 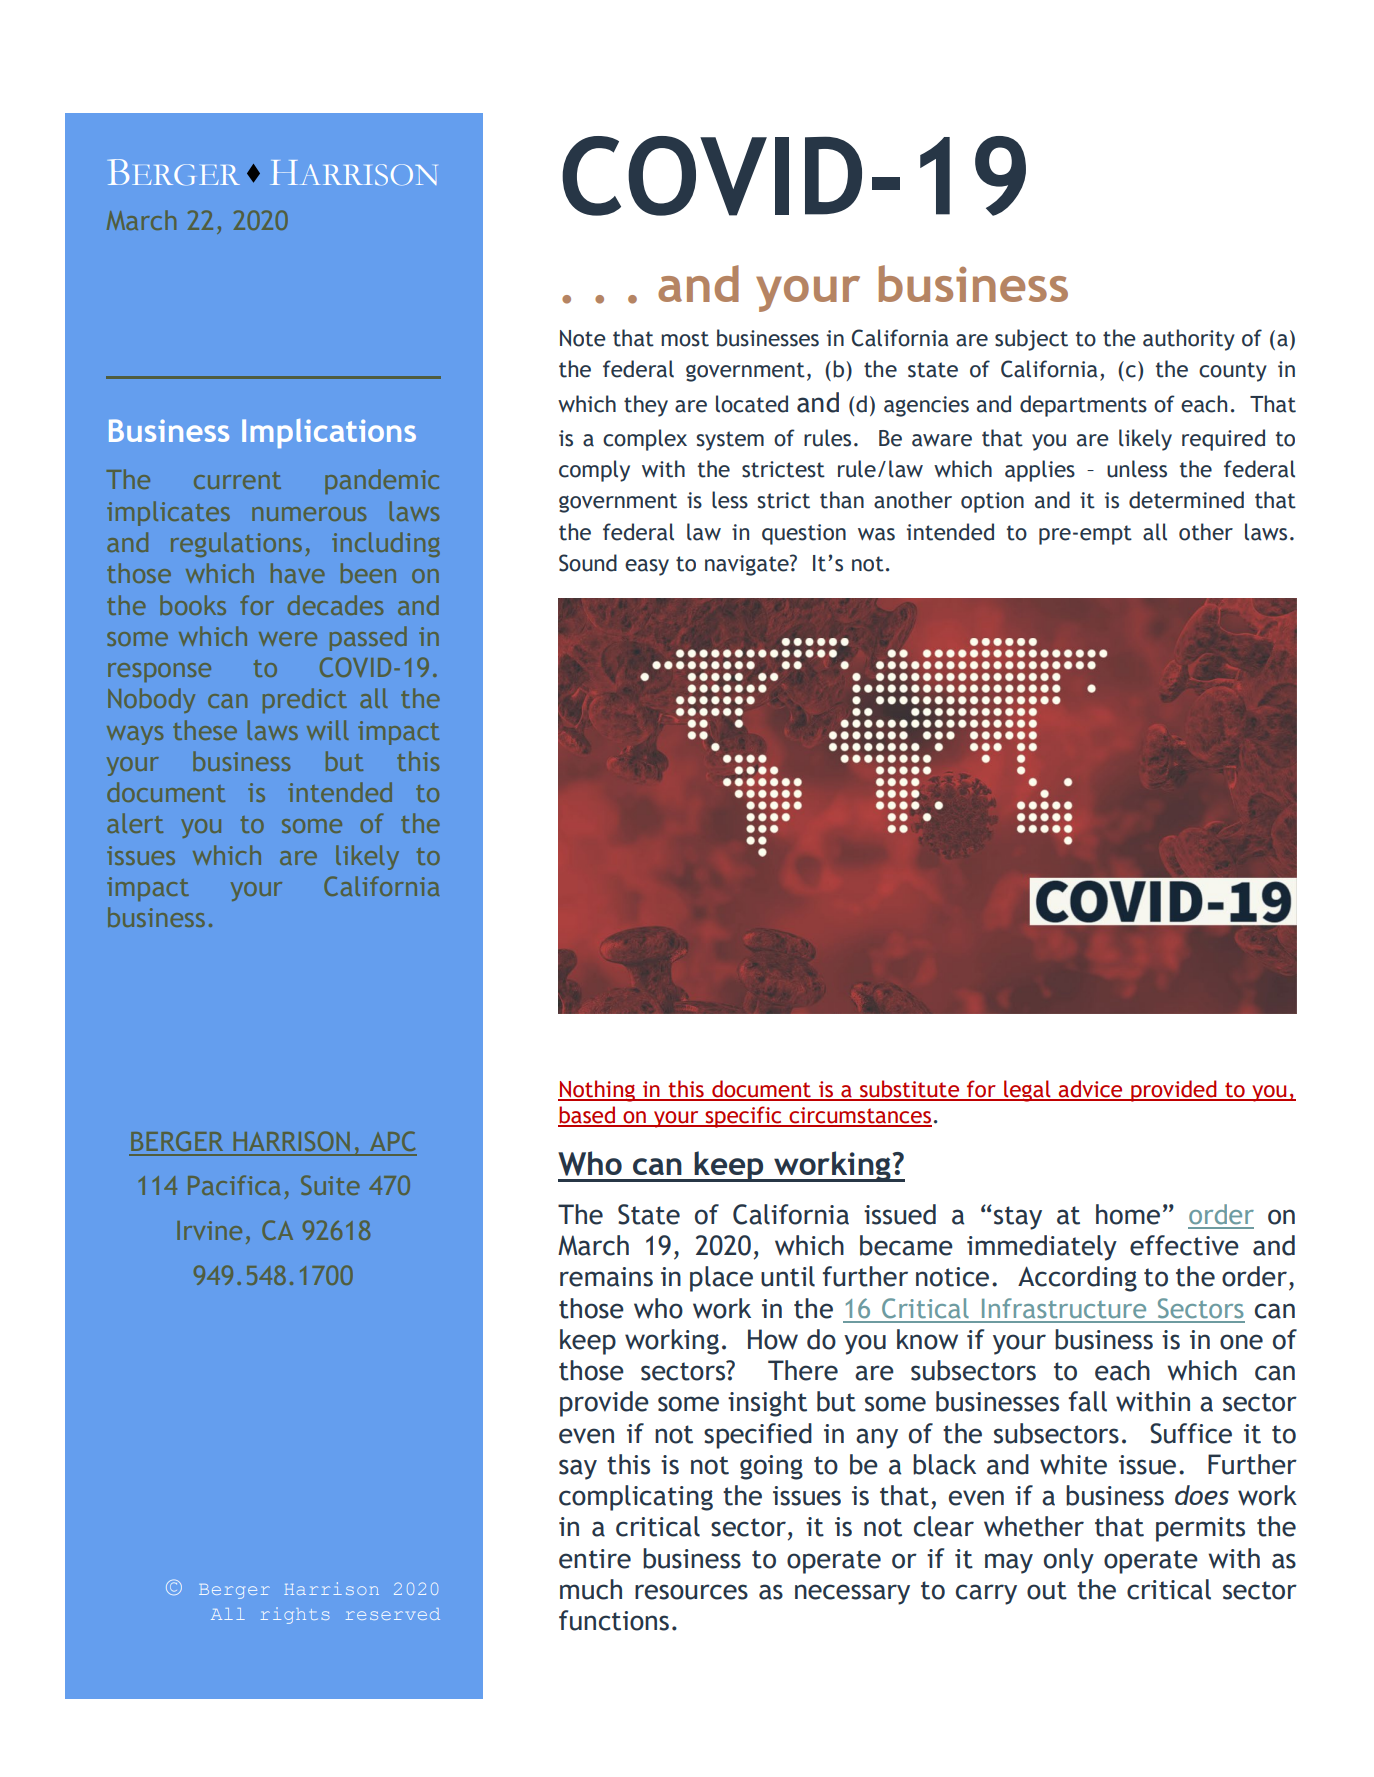 I want to click on specific, so click(x=743, y=1117).
